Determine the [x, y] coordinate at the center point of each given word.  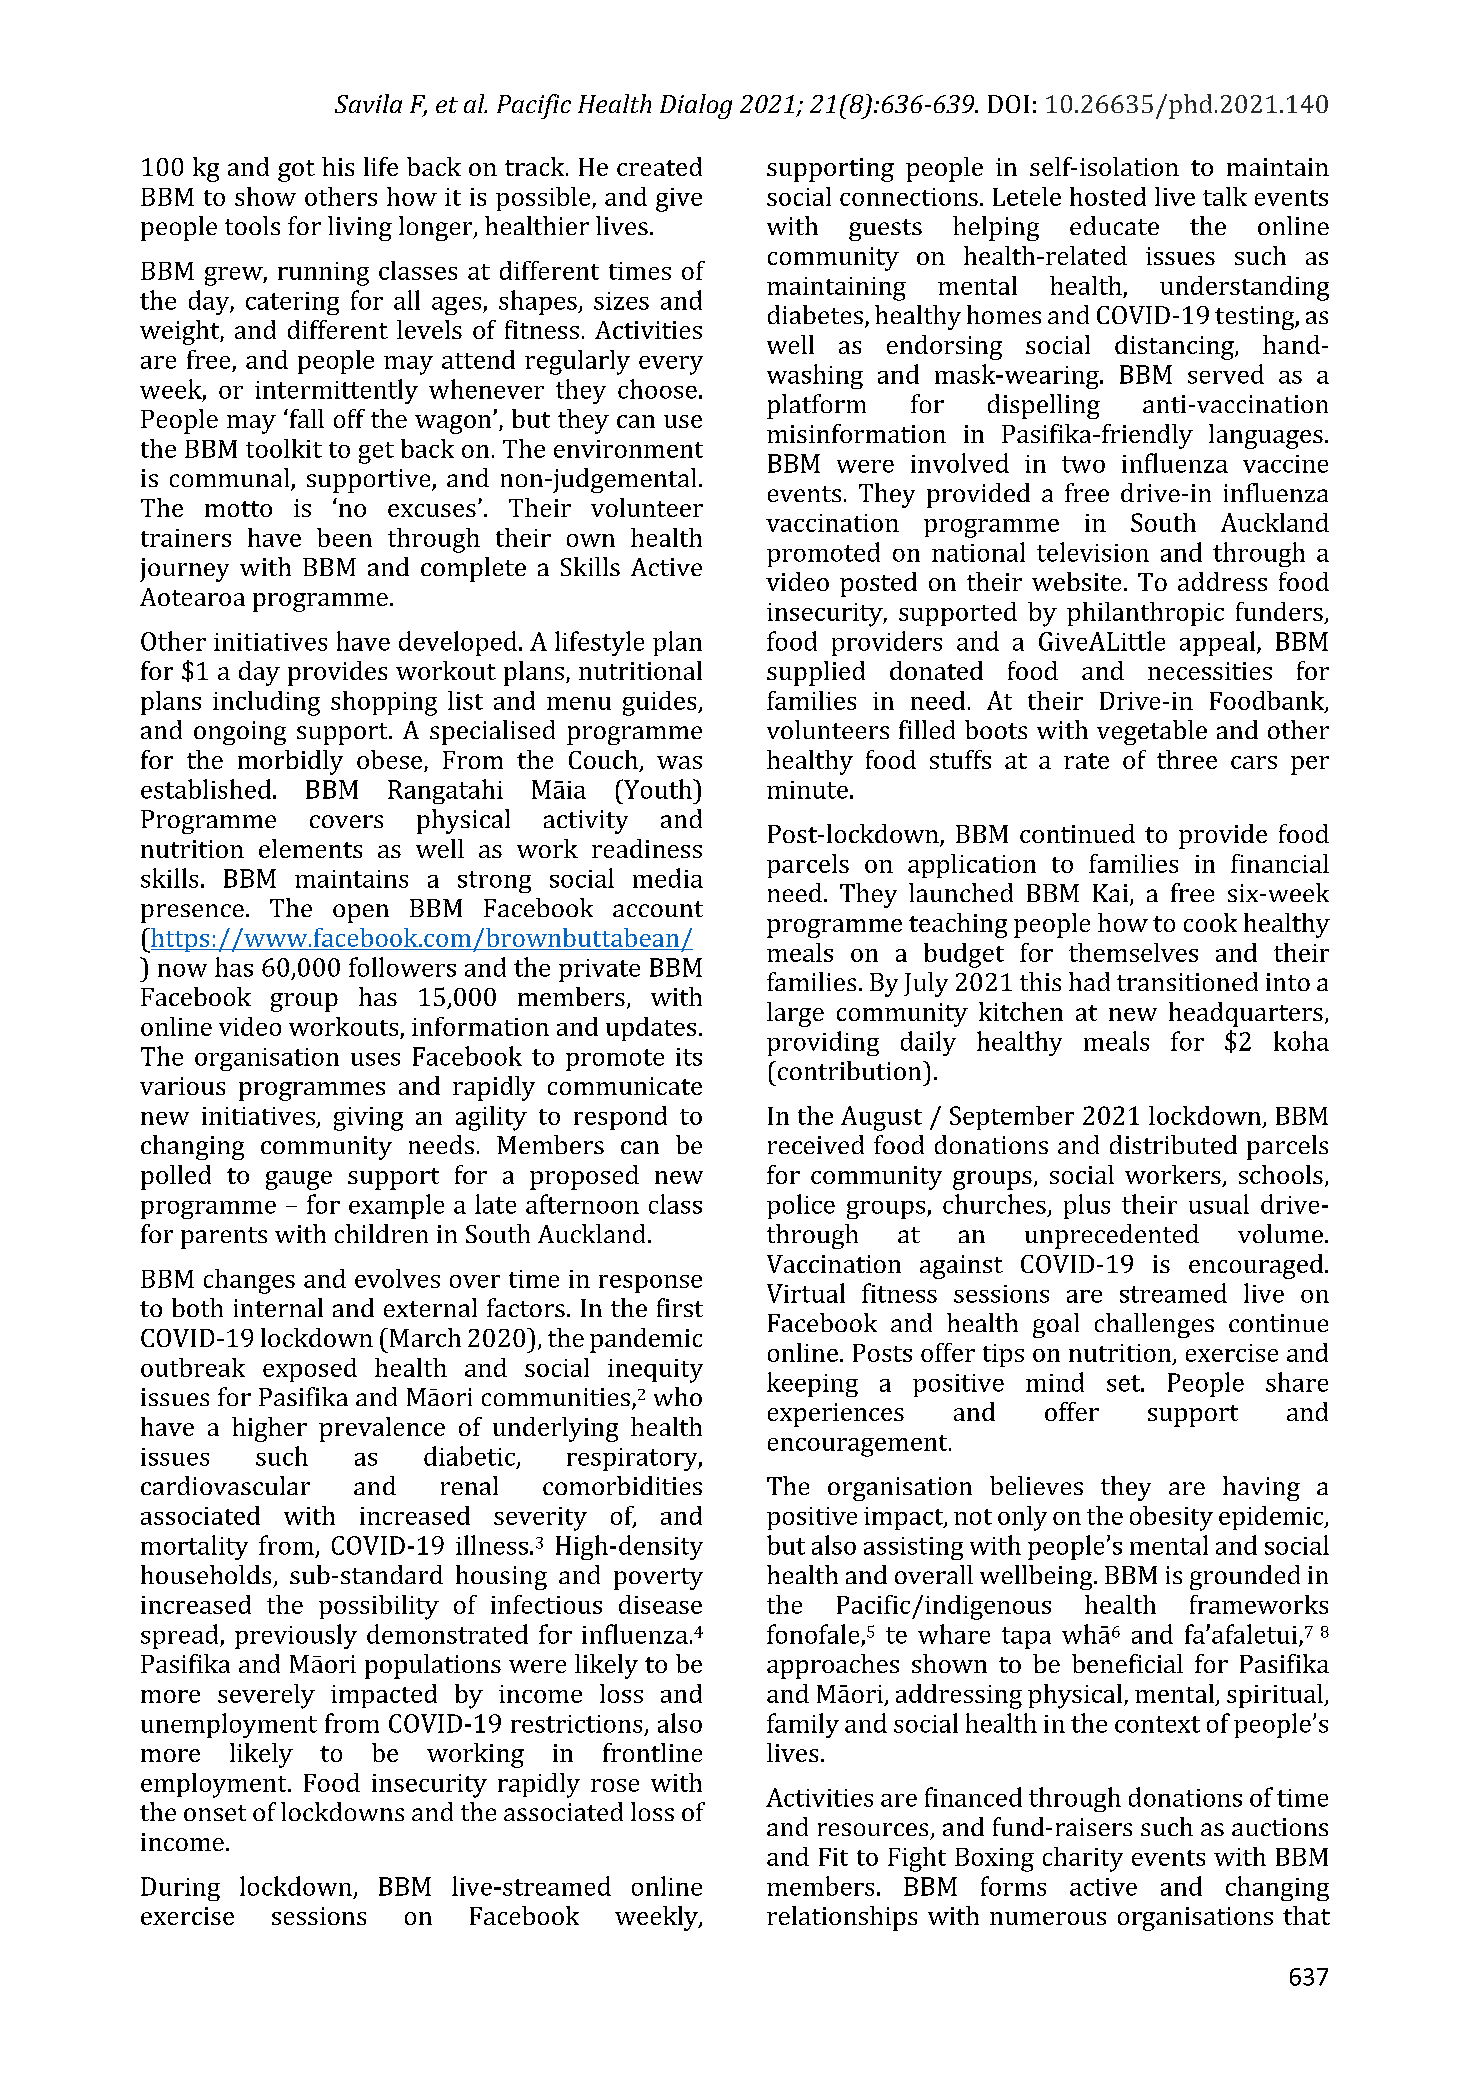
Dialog [696, 106]
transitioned [1187, 981]
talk [1225, 196]
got [296, 171]
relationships [842, 1918]
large [795, 1014]
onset [215, 1813]
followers [402, 967]
